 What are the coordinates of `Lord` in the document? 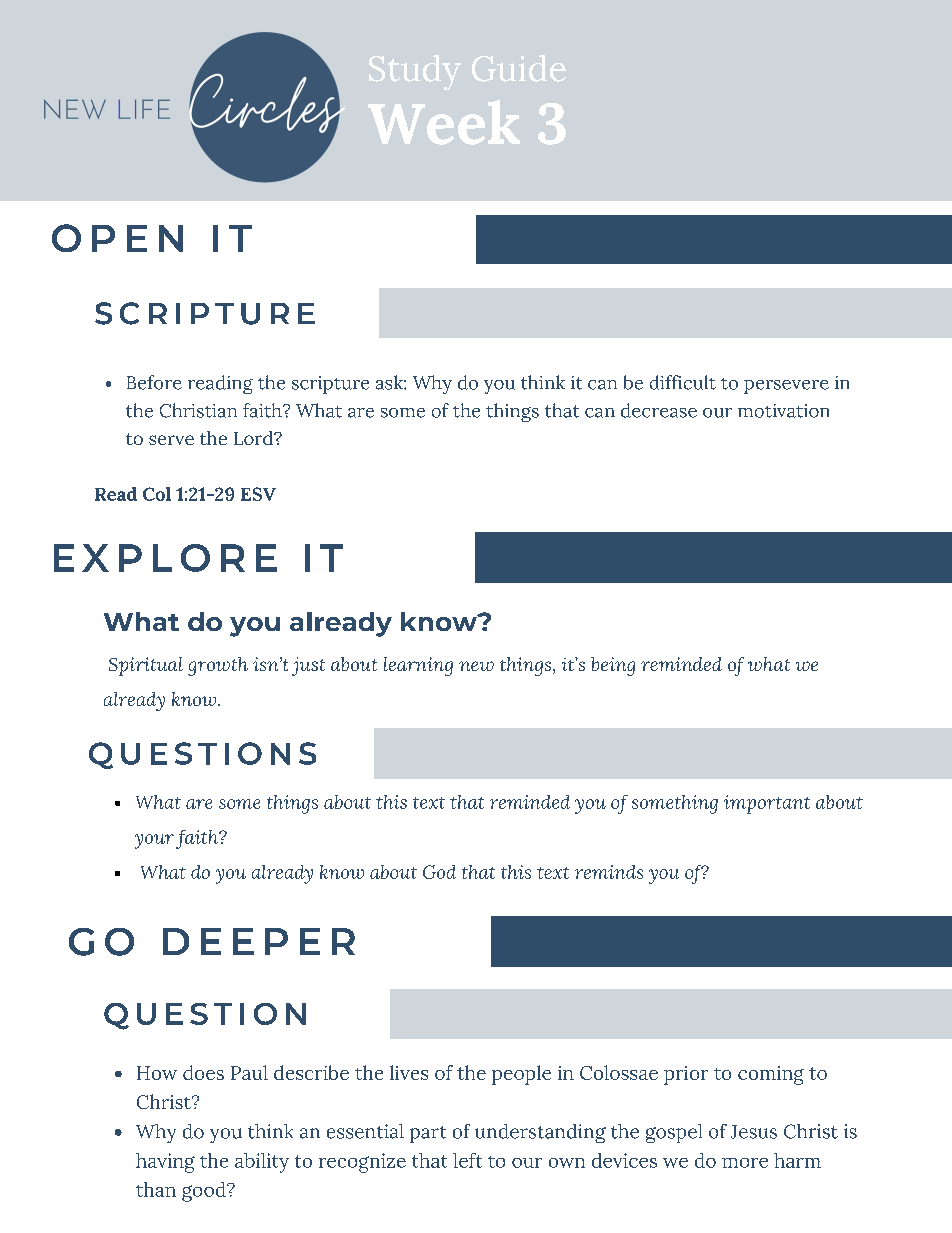 It's located at (254, 438).
